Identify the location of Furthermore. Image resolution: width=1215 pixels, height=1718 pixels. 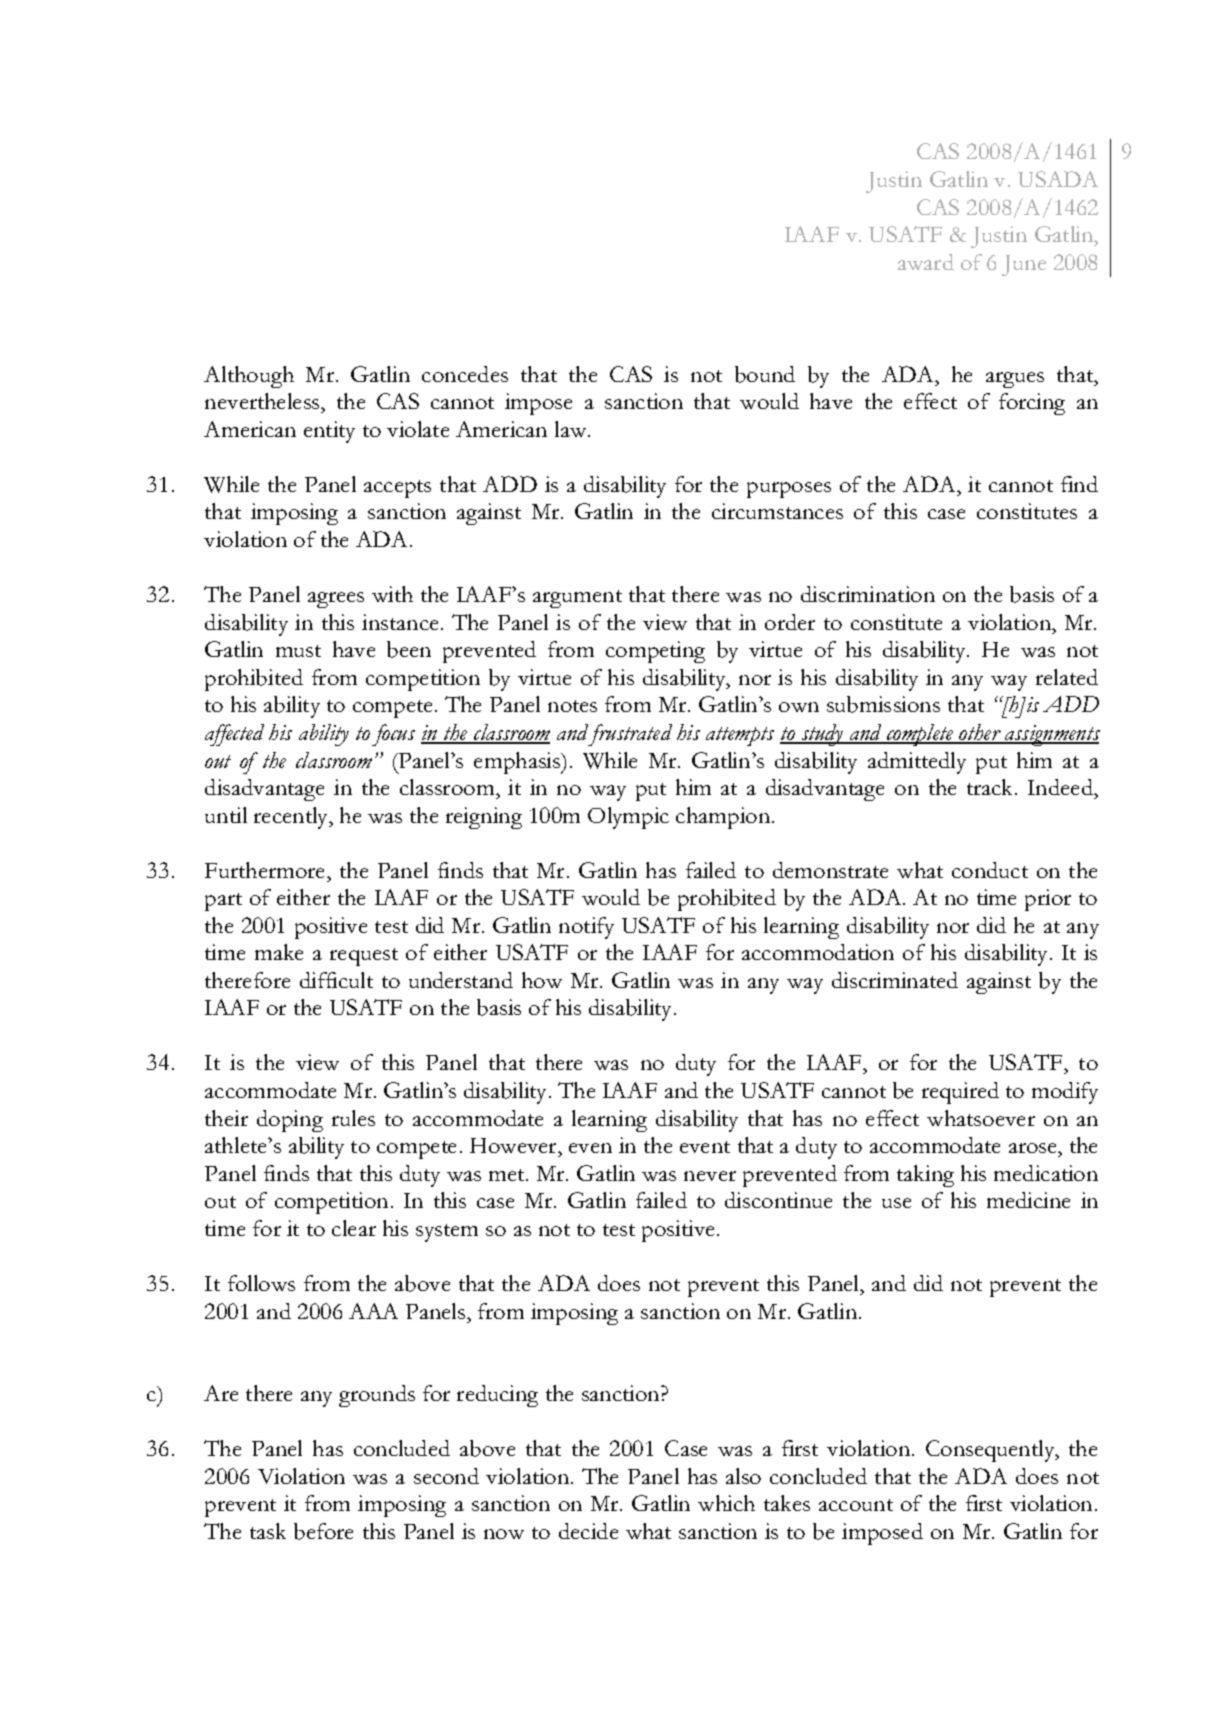
(266, 870).
